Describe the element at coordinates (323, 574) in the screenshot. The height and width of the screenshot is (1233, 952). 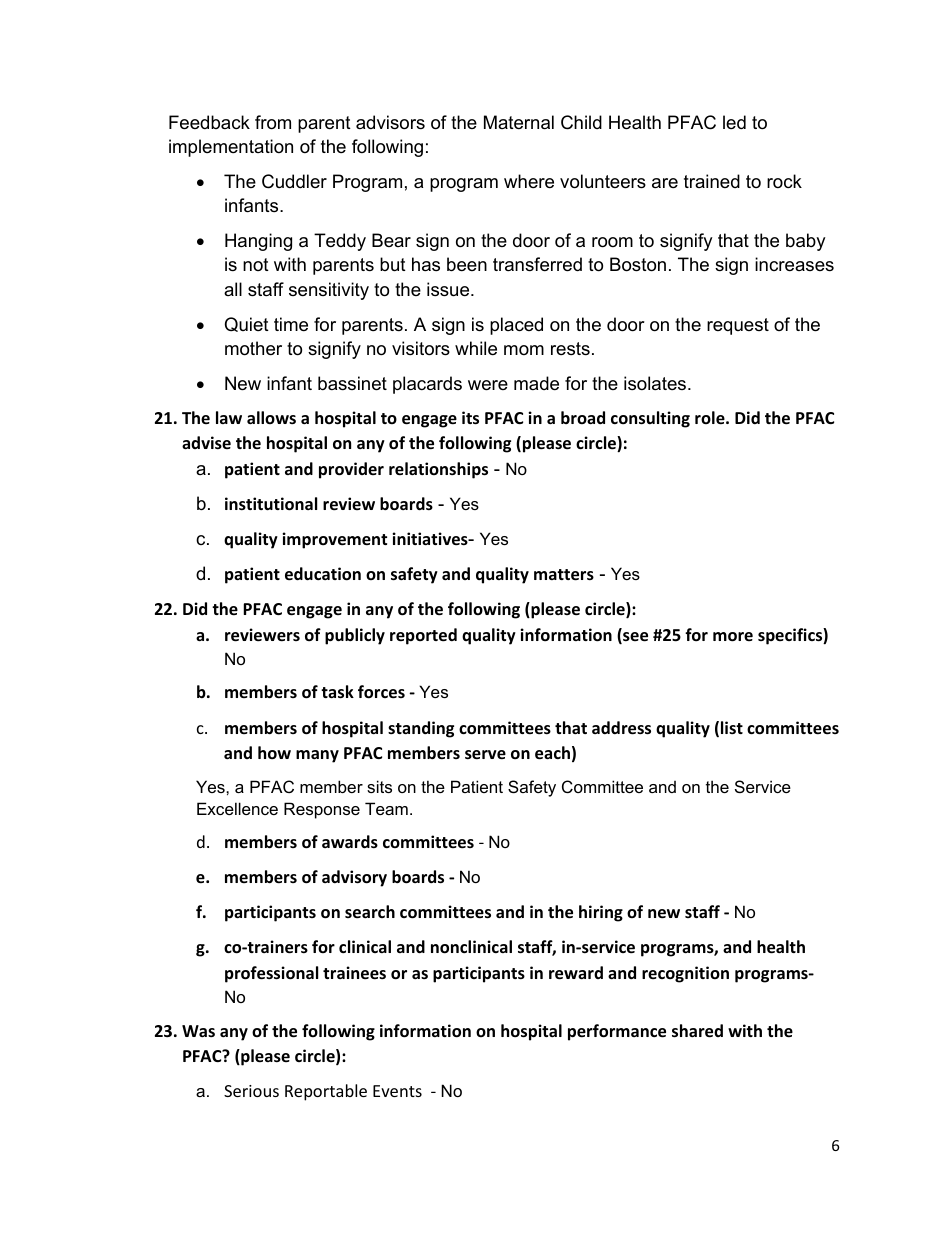
I see `education` at that location.
